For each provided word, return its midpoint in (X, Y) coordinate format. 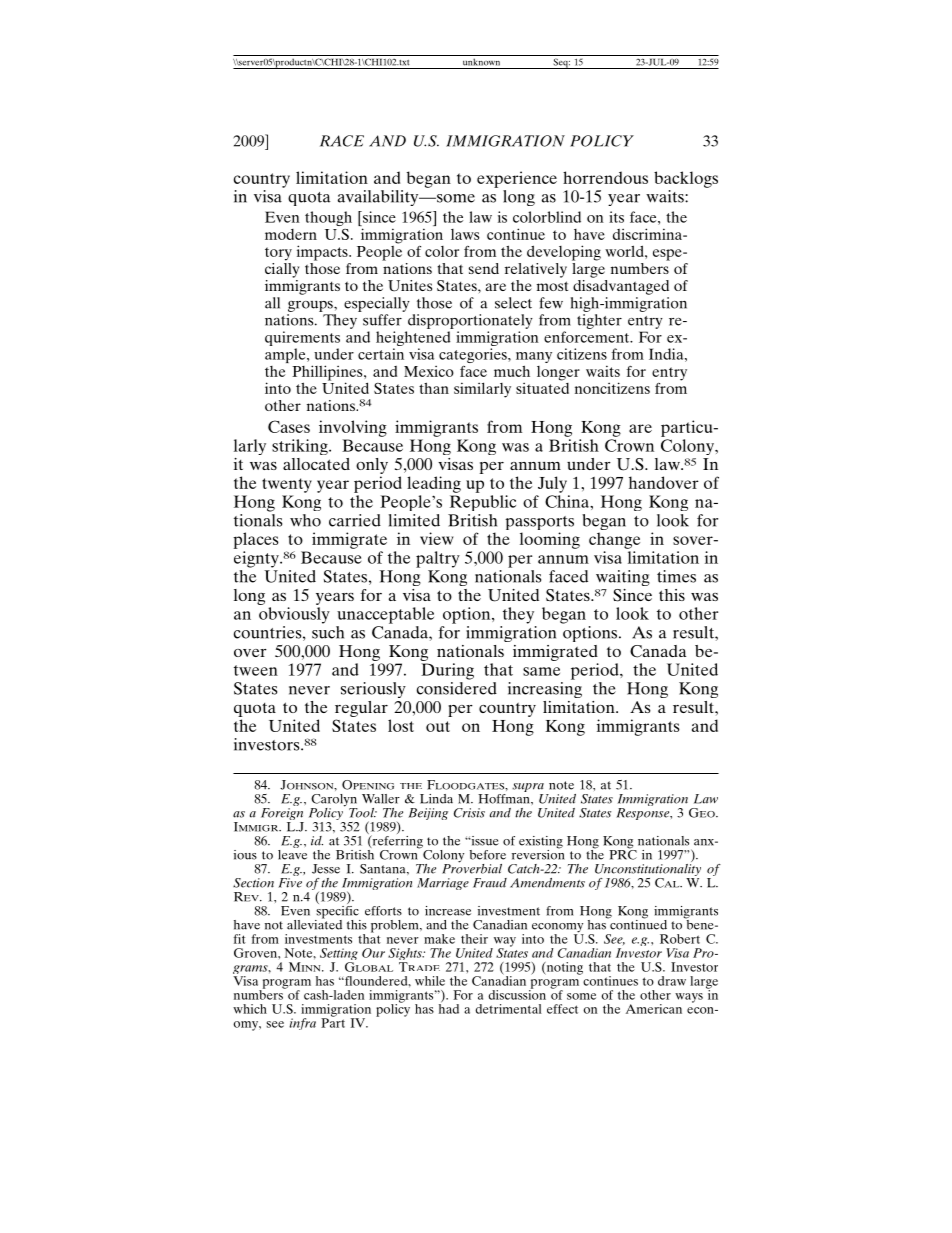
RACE (342, 141)
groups (311, 306)
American (654, 1009)
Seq (561, 63)
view (436, 538)
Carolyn (334, 801)
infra (302, 1024)
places (256, 540)
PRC (623, 854)
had (449, 1008)
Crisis (469, 813)
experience (517, 179)
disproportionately (470, 321)
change (614, 540)
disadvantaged (621, 286)
